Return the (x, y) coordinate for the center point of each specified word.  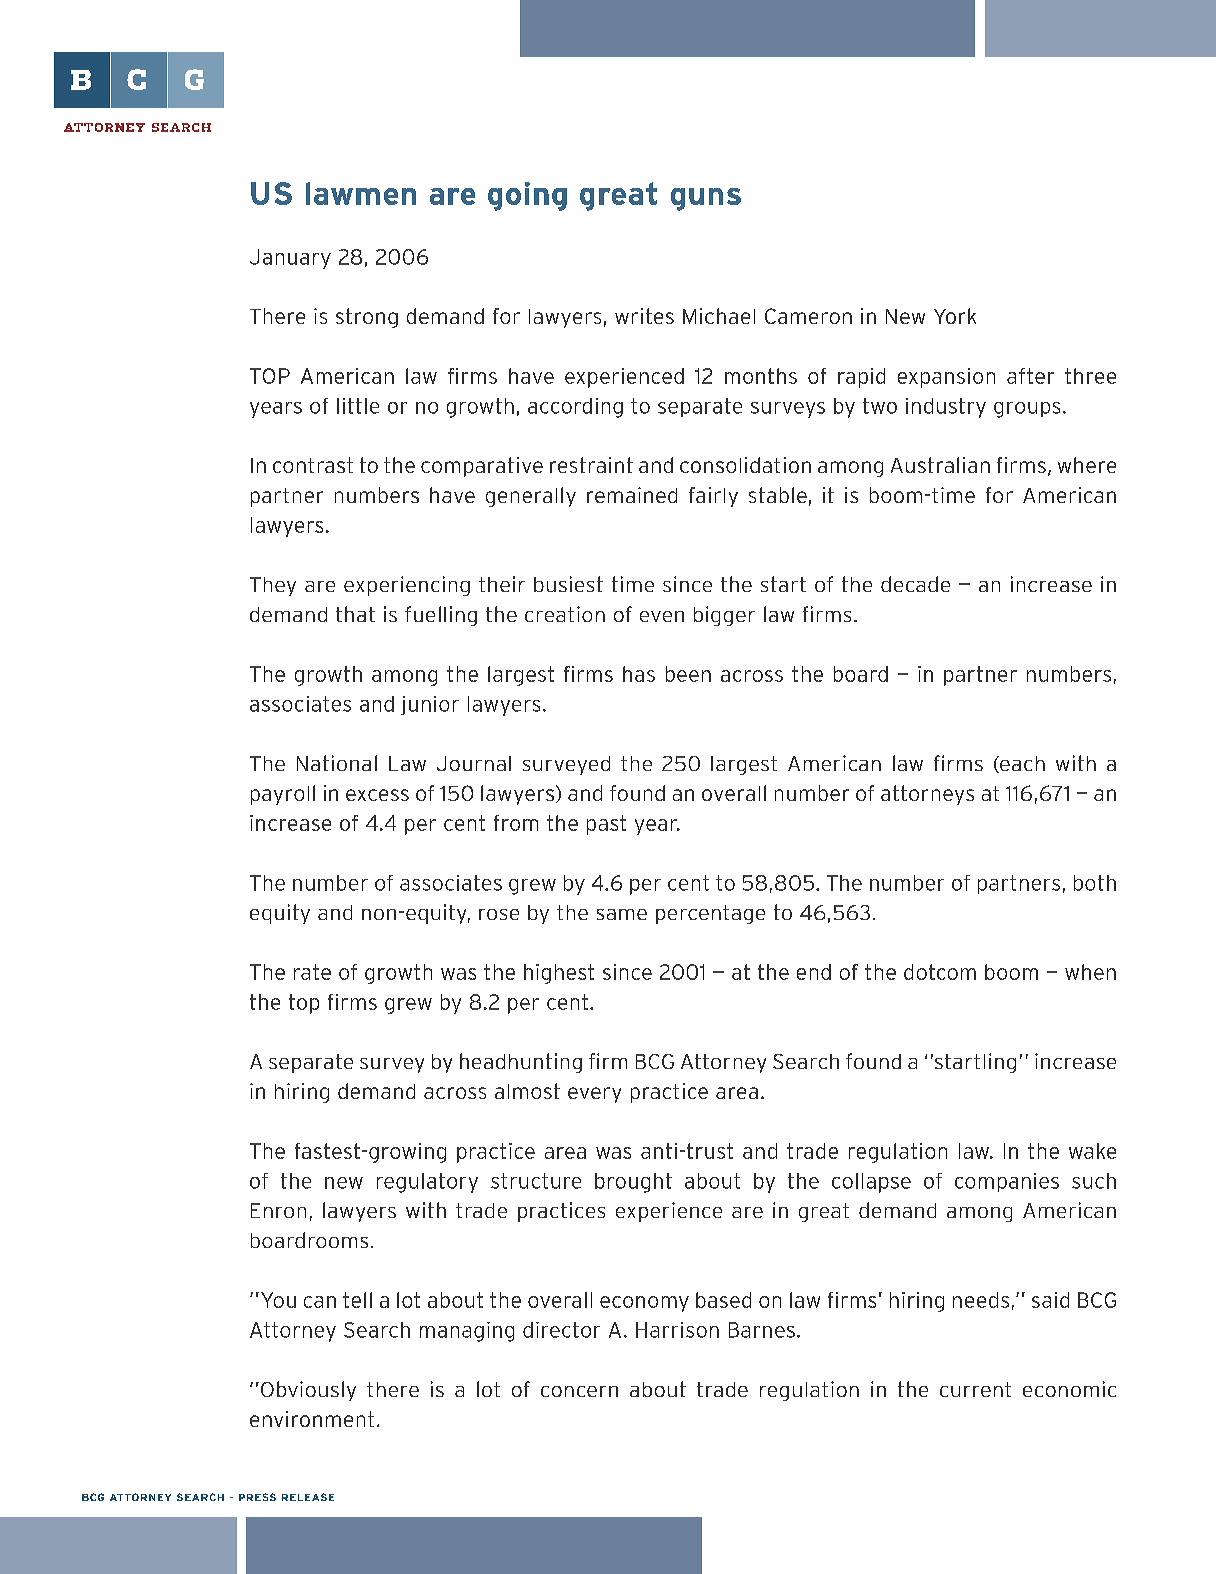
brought (633, 1183)
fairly (713, 497)
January (290, 259)
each (1021, 764)
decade (915, 584)
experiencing (407, 586)
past (606, 825)
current (975, 1389)
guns (706, 199)
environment (312, 1419)
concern (579, 1391)
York (955, 316)
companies (1007, 1182)
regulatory (427, 1183)
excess (377, 795)
